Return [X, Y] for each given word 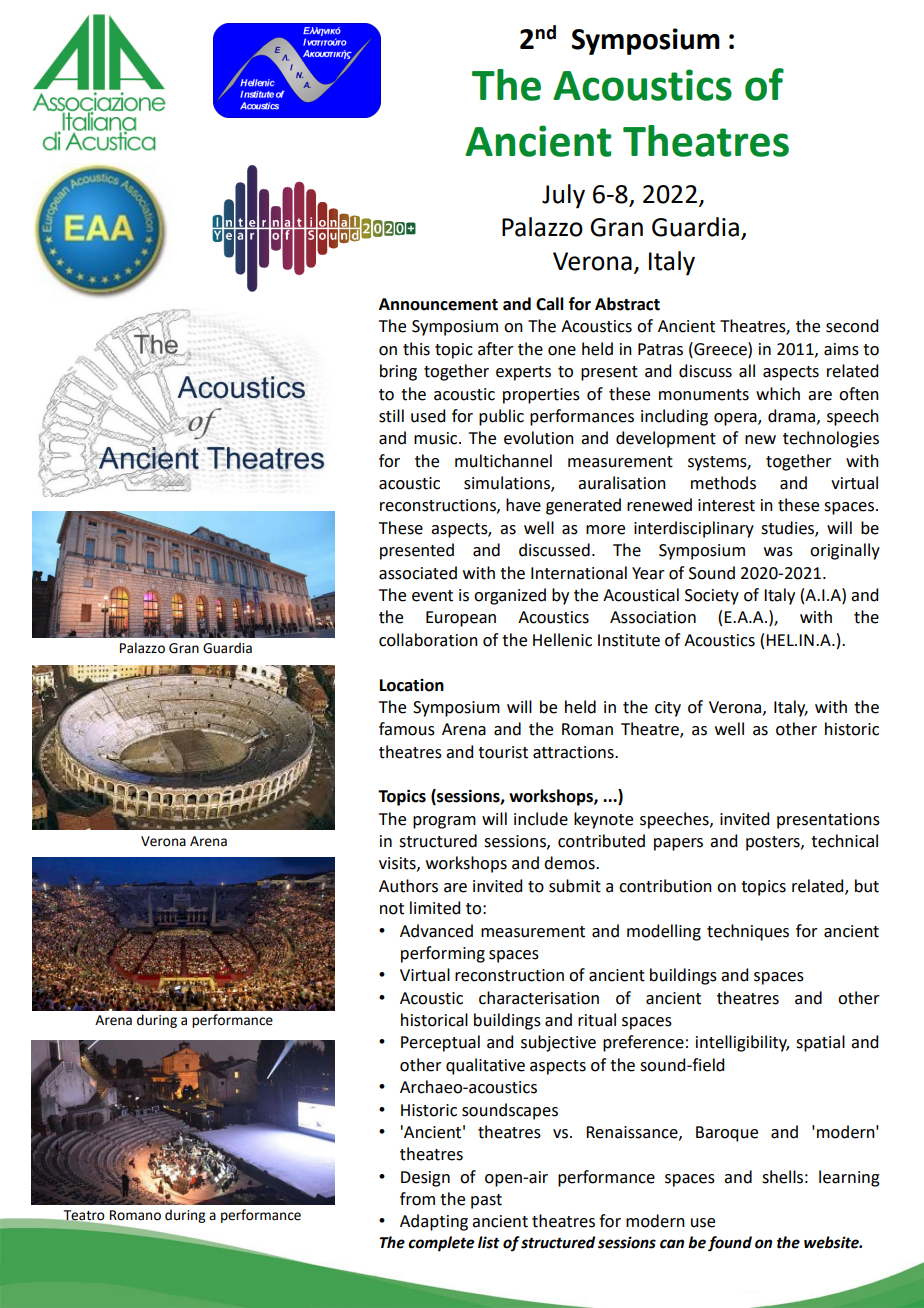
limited [435, 908]
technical [844, 841]
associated [418, 573]
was [778, 552]
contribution [665, 886]
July [563, 196]
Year [648, 573]
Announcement [438, 304]
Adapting [434, 1222]
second [852, 326]
